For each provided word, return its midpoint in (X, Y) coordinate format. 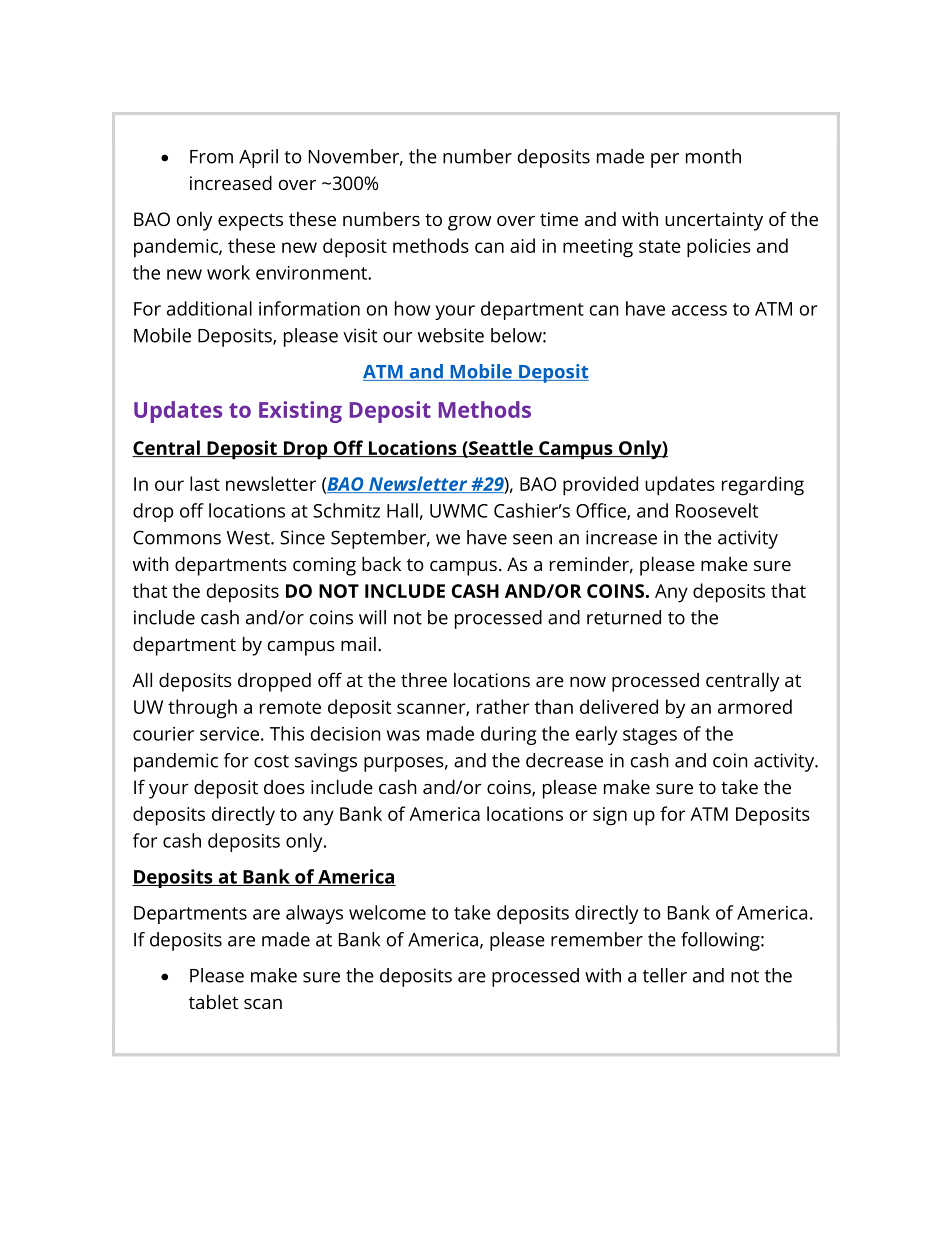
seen (532, 539)
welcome (387, 912)
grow (469, 223)
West (249, 538)
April (258, 158)
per (665, 160)
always (314, 914)
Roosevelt (717, 510)
